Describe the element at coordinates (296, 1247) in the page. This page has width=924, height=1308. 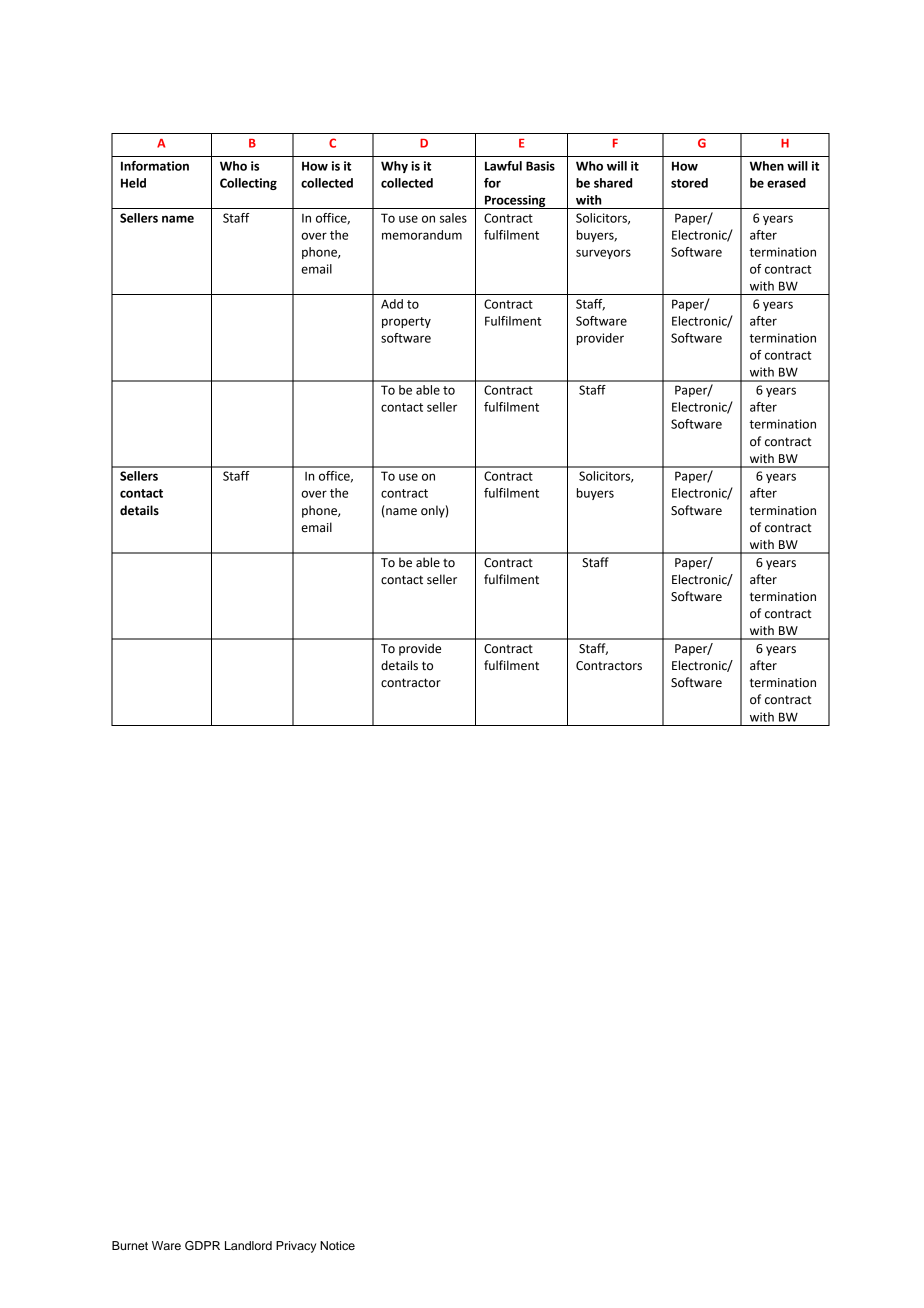
I see `Privacy` at that location.
